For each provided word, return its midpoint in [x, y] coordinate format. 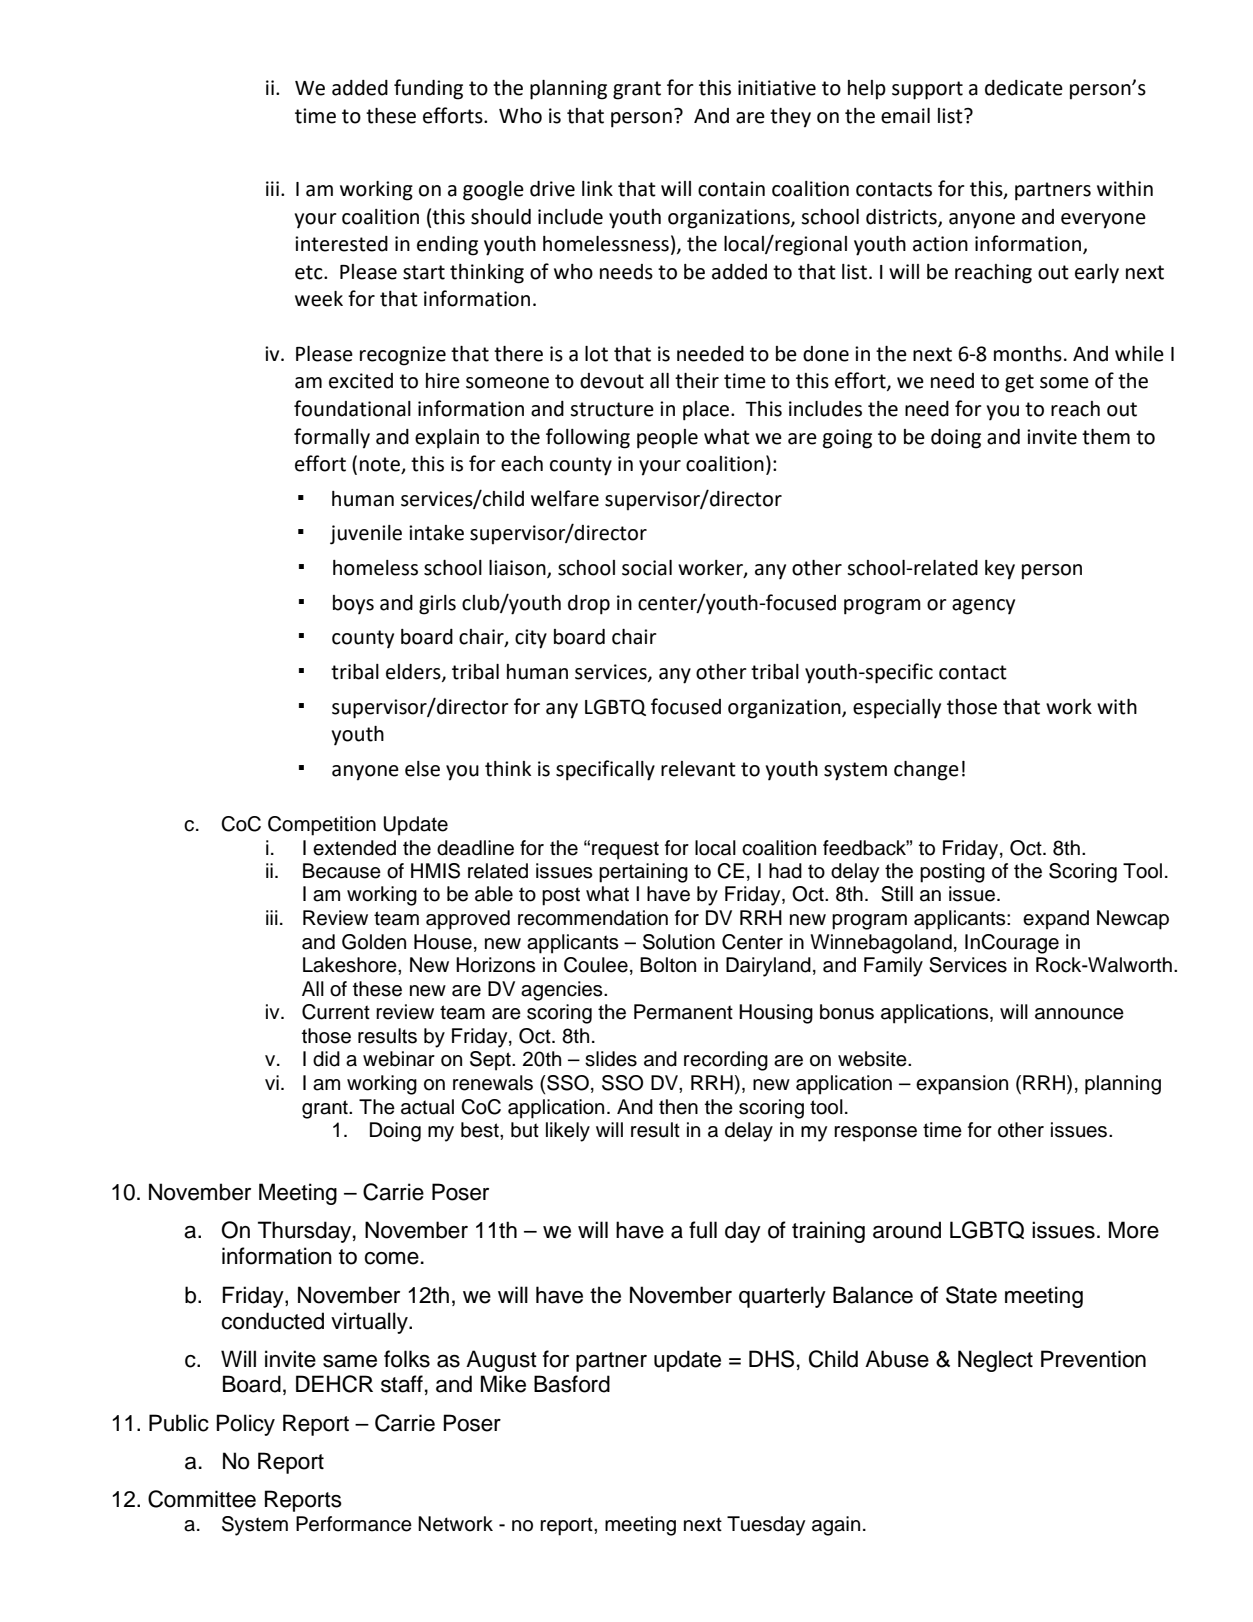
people [667, 439]
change [926, 771]
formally [332, 438]
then [678, 1107]
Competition [322, 826]
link [597, 188]
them [1106, 437]
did [326, 1059]
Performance [354, 1524]
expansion [962, 1085]
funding [428, 89]
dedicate [1024, 88]
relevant [698, 769]
